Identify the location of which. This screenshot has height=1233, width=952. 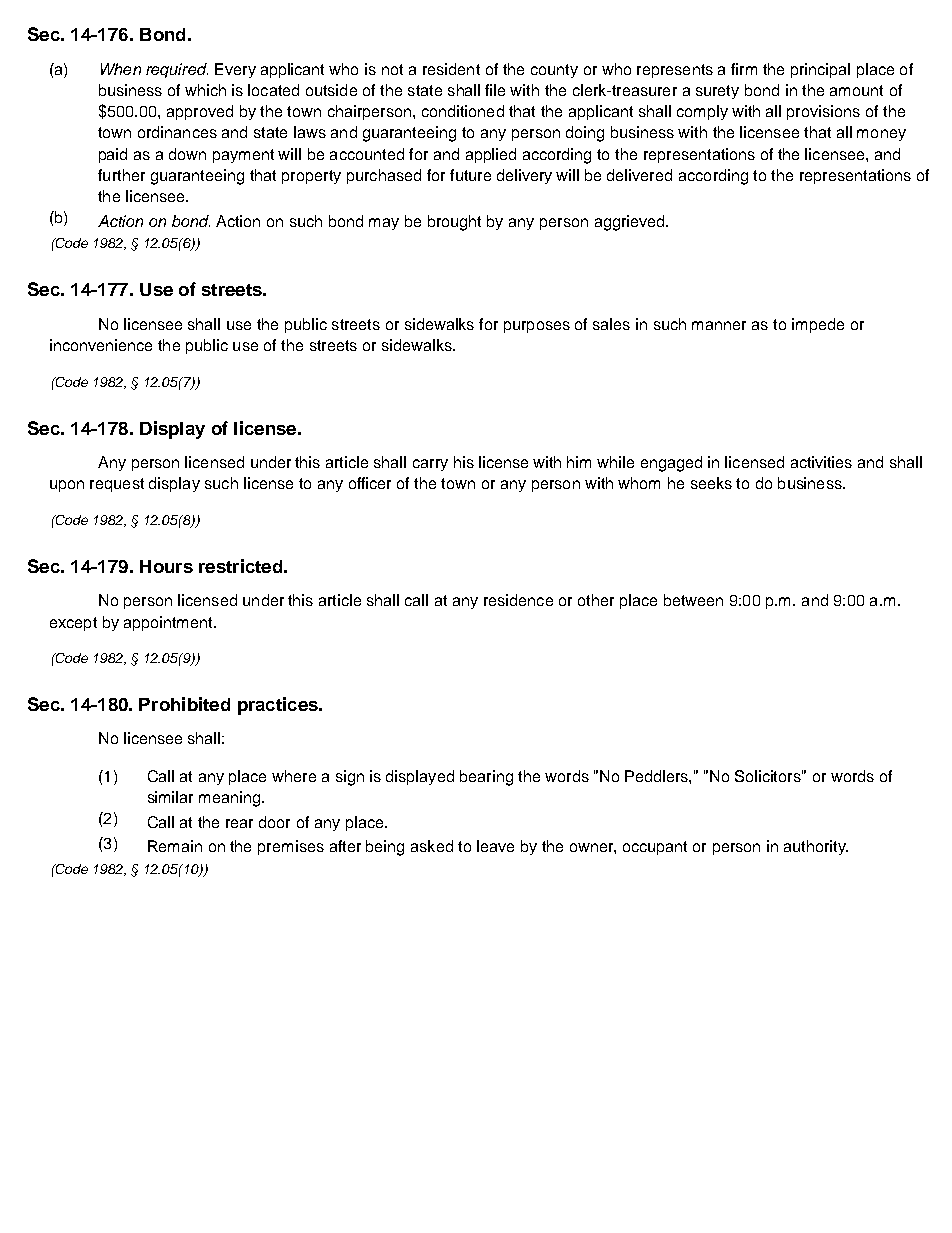
(205, 90).
